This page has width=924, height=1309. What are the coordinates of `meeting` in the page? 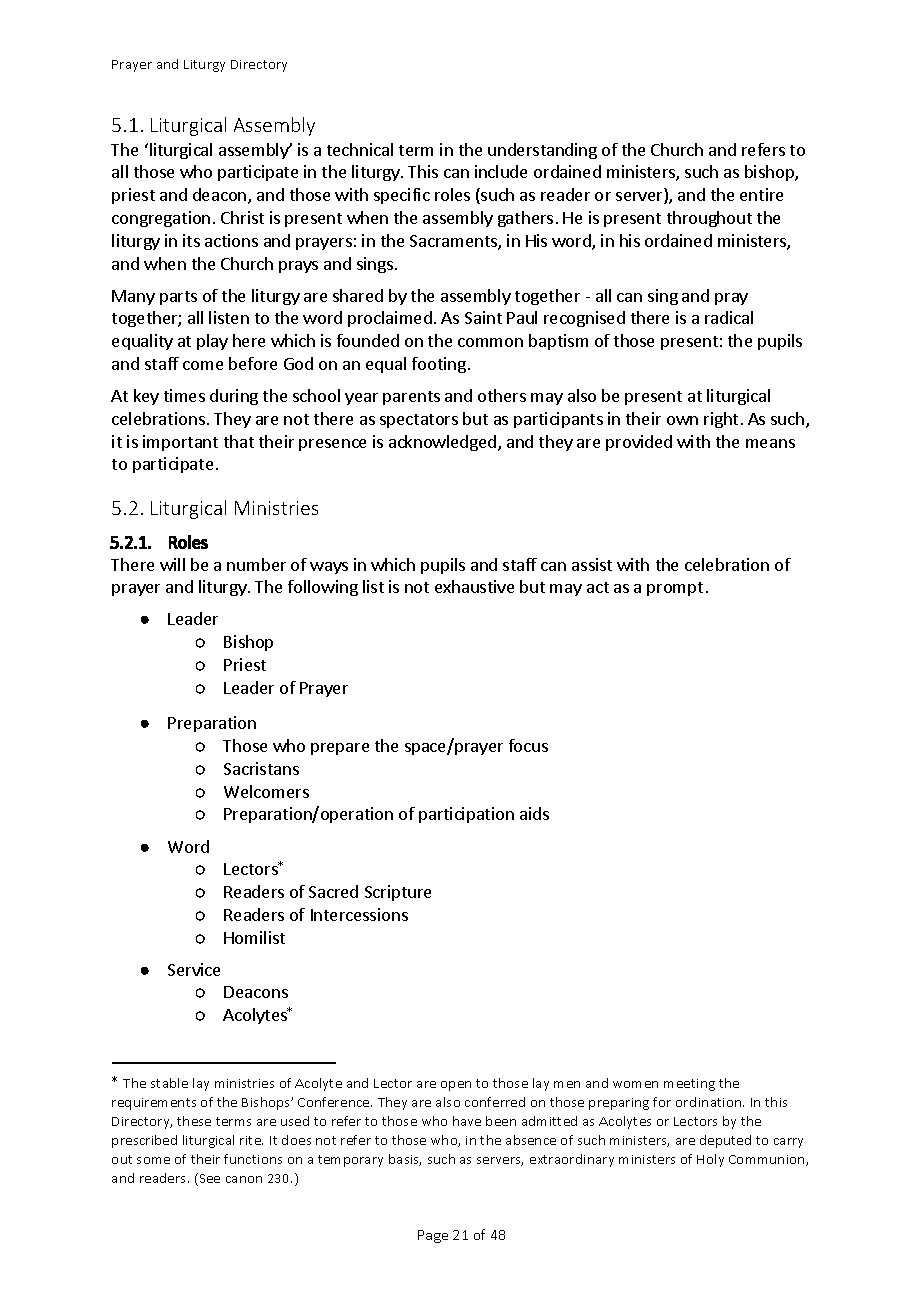 It's located at (689, 1085).
